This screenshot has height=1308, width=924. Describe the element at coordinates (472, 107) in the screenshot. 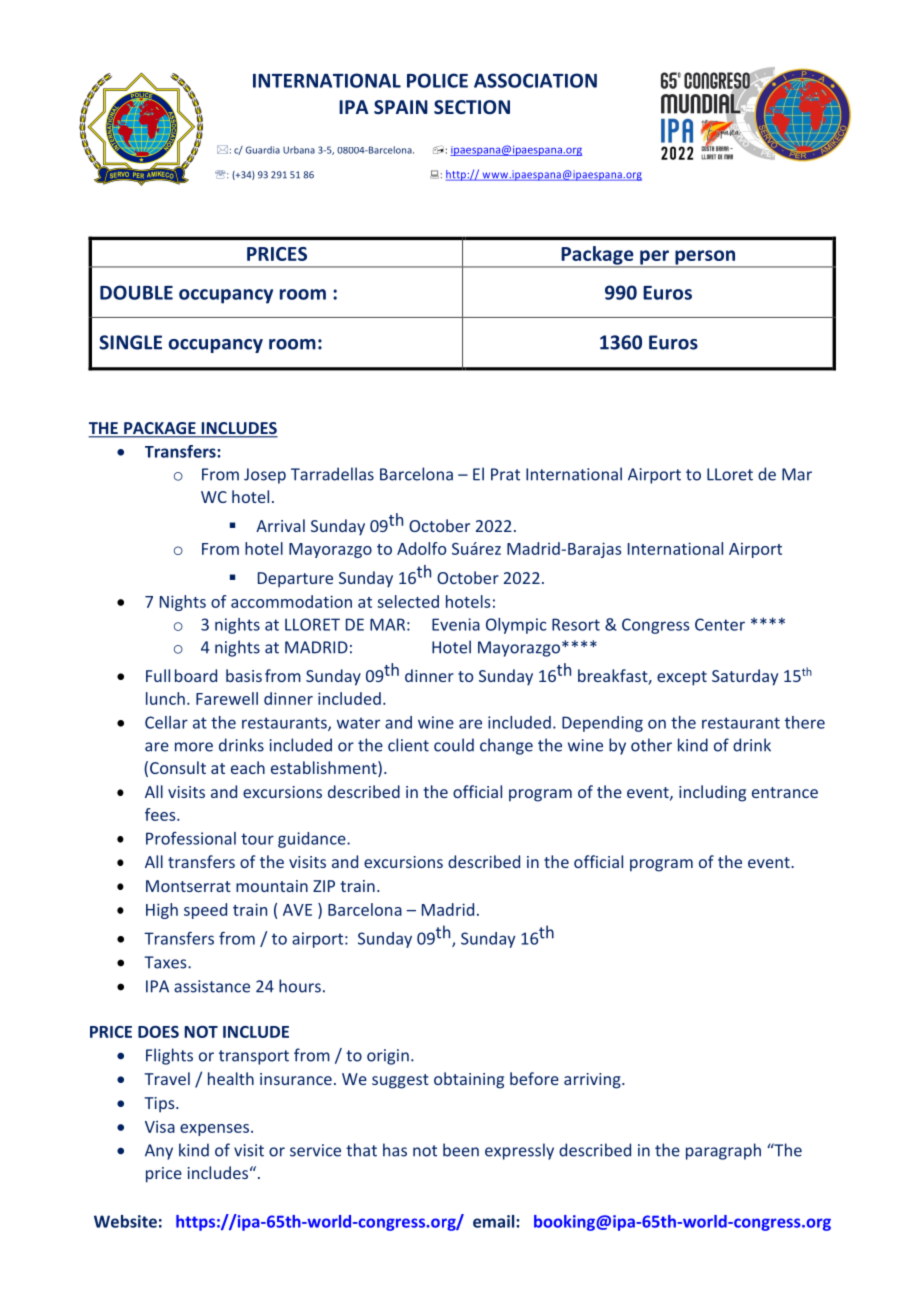

I see `SECTION` at that location.
